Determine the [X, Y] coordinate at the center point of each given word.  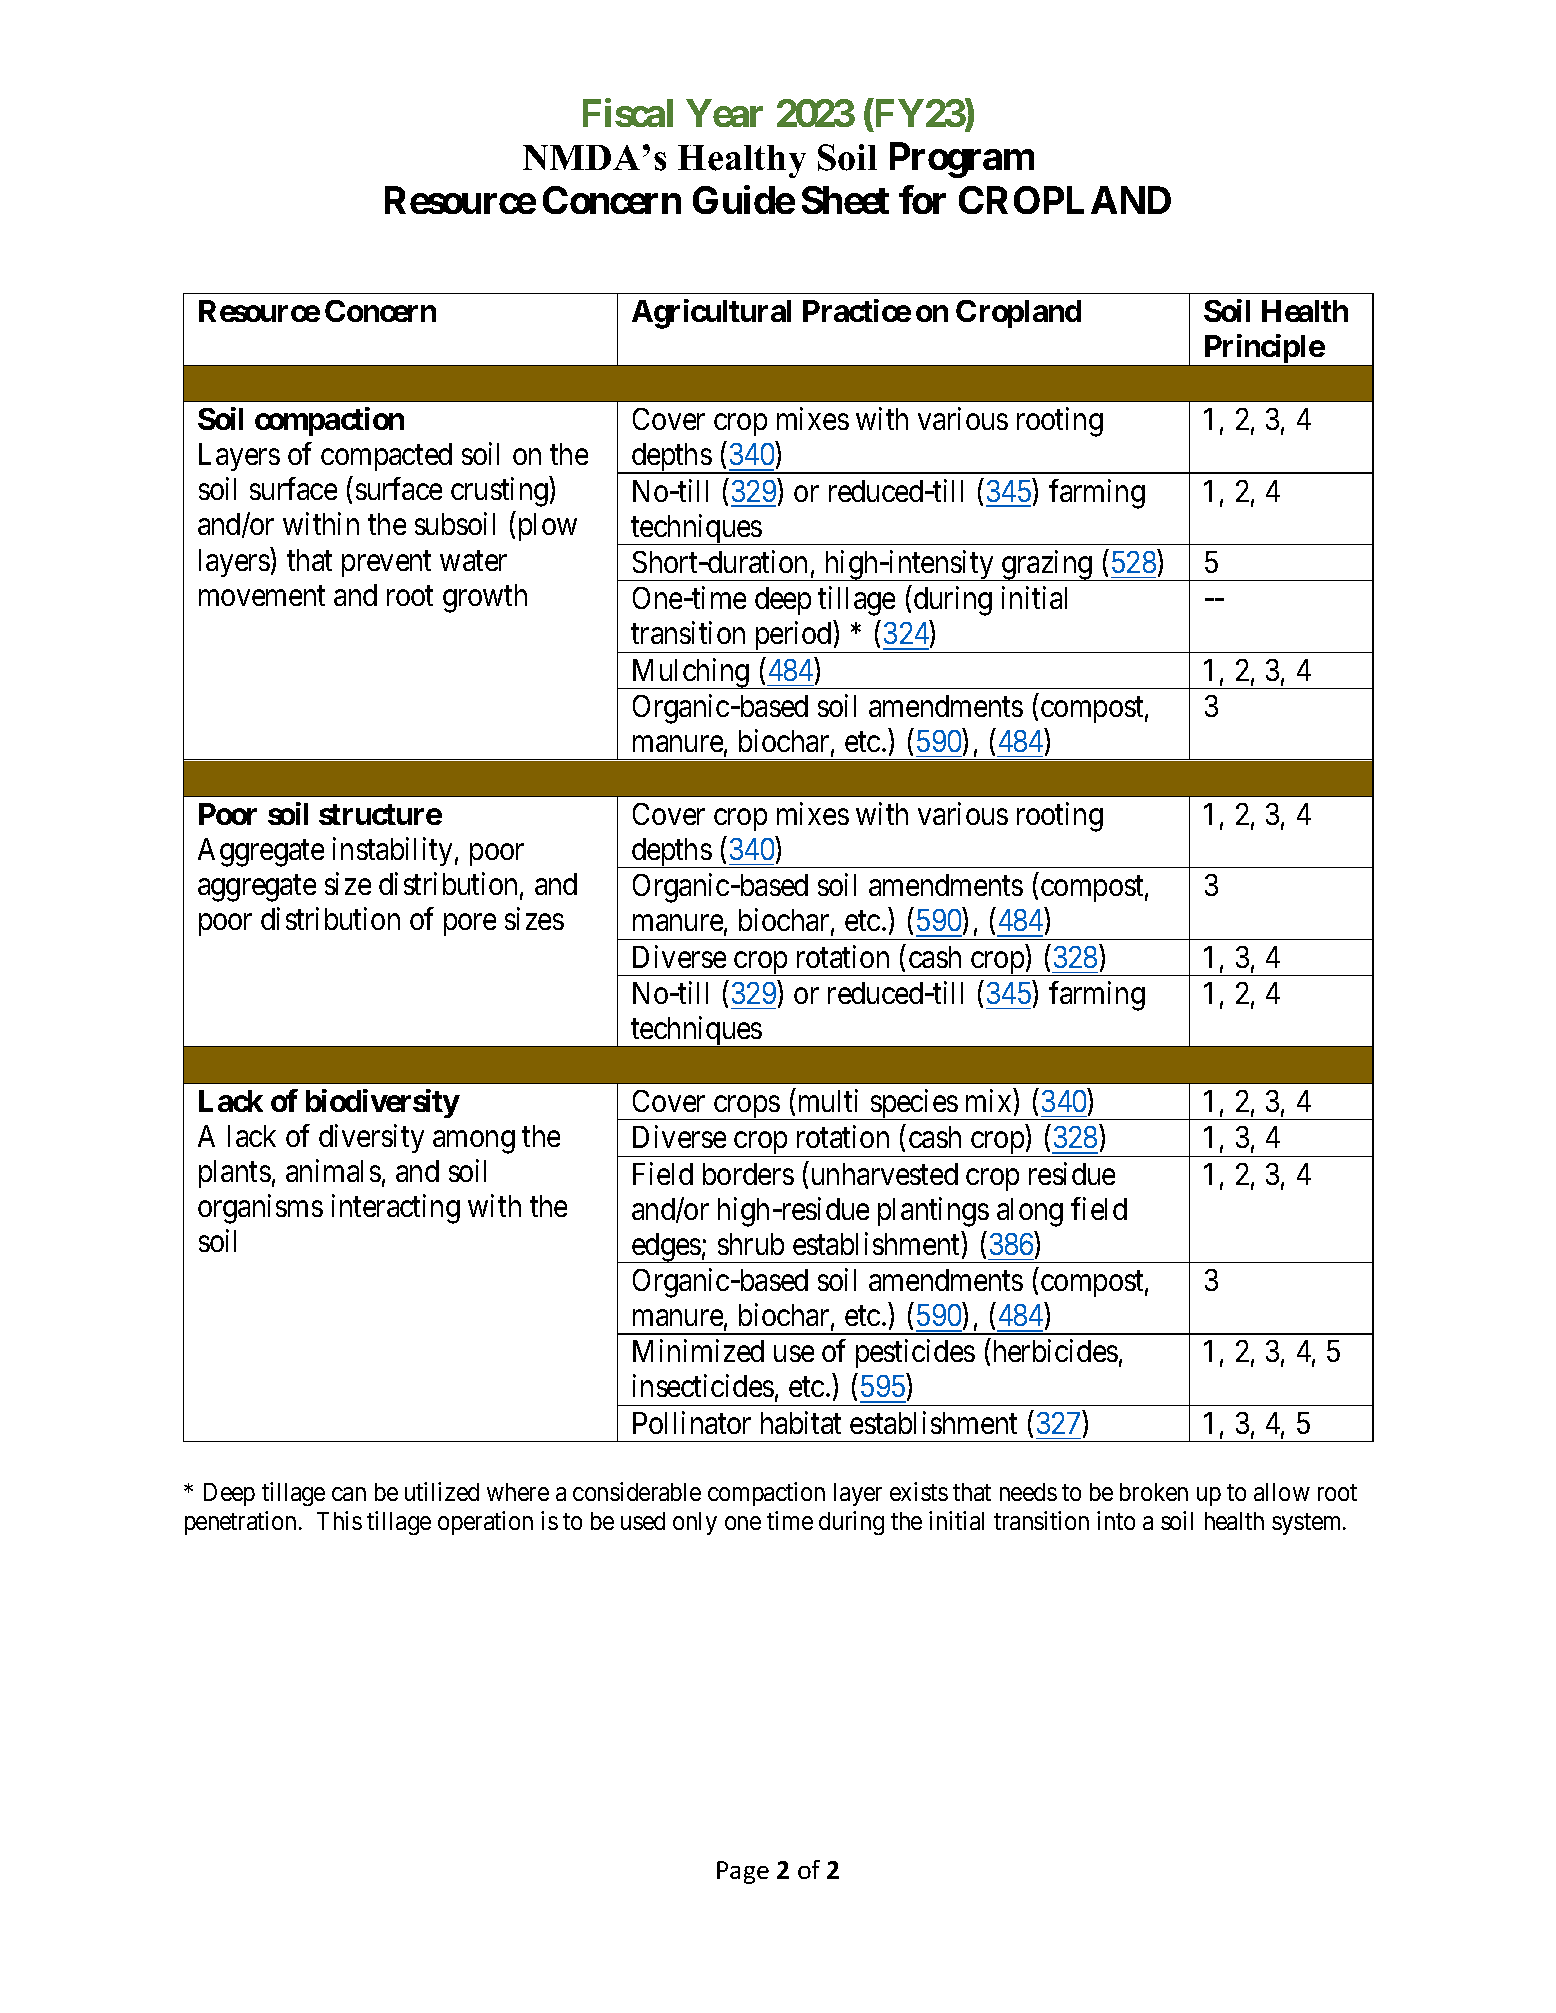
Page [743, 1872]
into [1116, 1520]
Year [724, 113]
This [339, 1520]
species [913, 1104]
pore [470, 925]
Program [962, 160]
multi [828, 1100]
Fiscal [628, 112]
